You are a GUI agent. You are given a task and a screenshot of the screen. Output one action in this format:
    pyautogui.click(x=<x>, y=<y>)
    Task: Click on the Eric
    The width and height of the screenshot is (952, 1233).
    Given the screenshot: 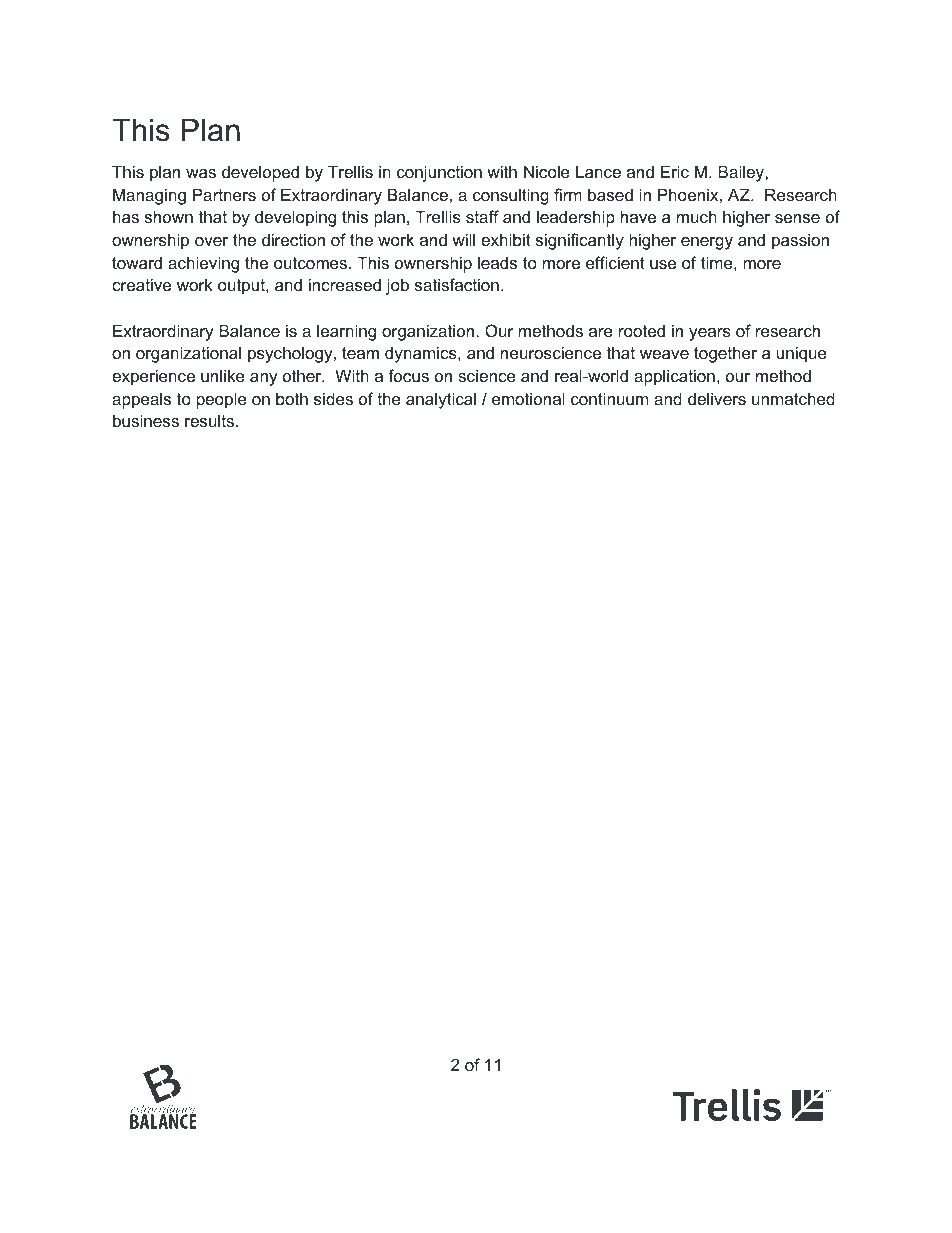 What is the action you would take?
    pyautogui.click(x=675, y=171)
